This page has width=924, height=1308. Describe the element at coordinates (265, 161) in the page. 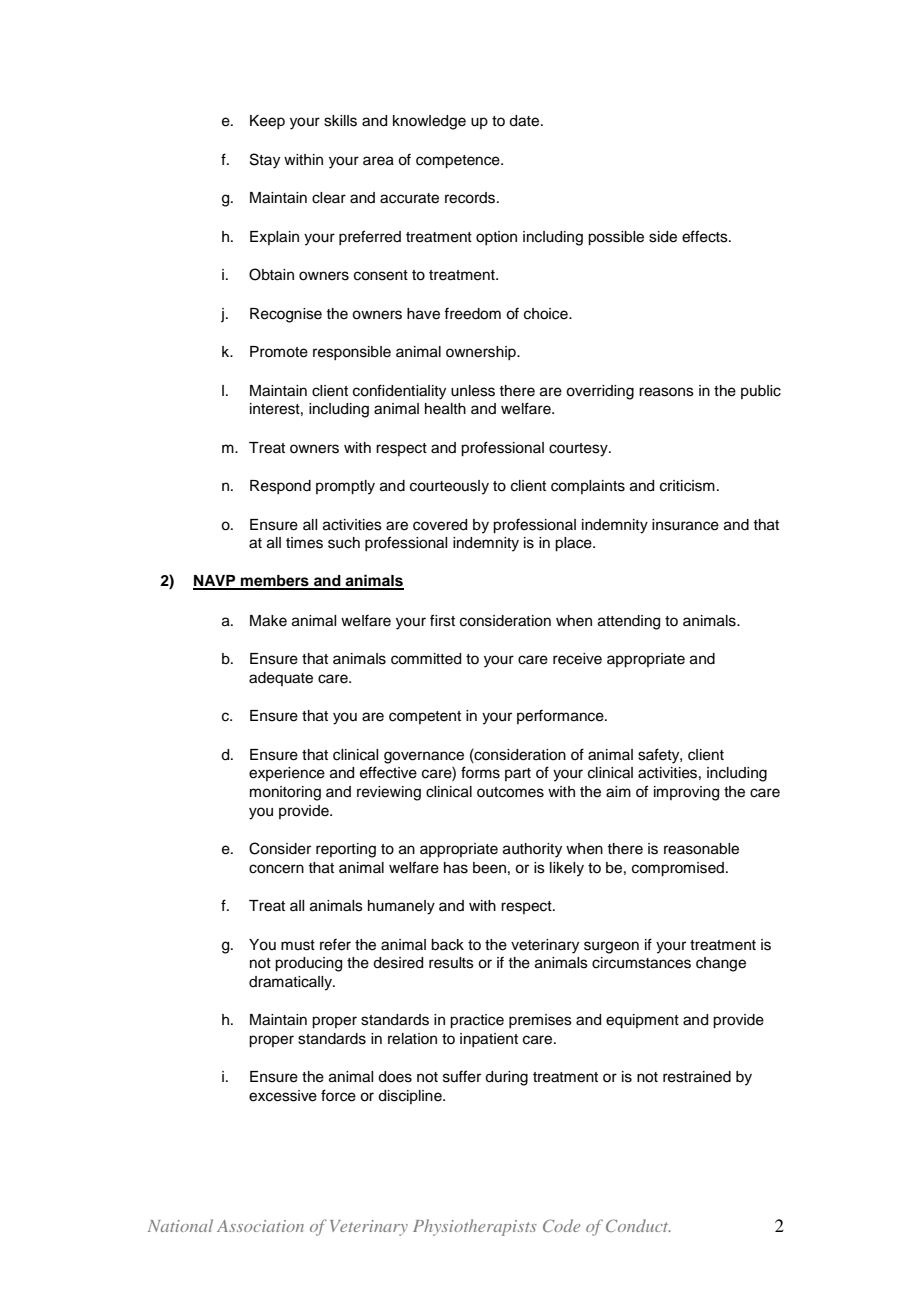

I see `Stay` at that location.
